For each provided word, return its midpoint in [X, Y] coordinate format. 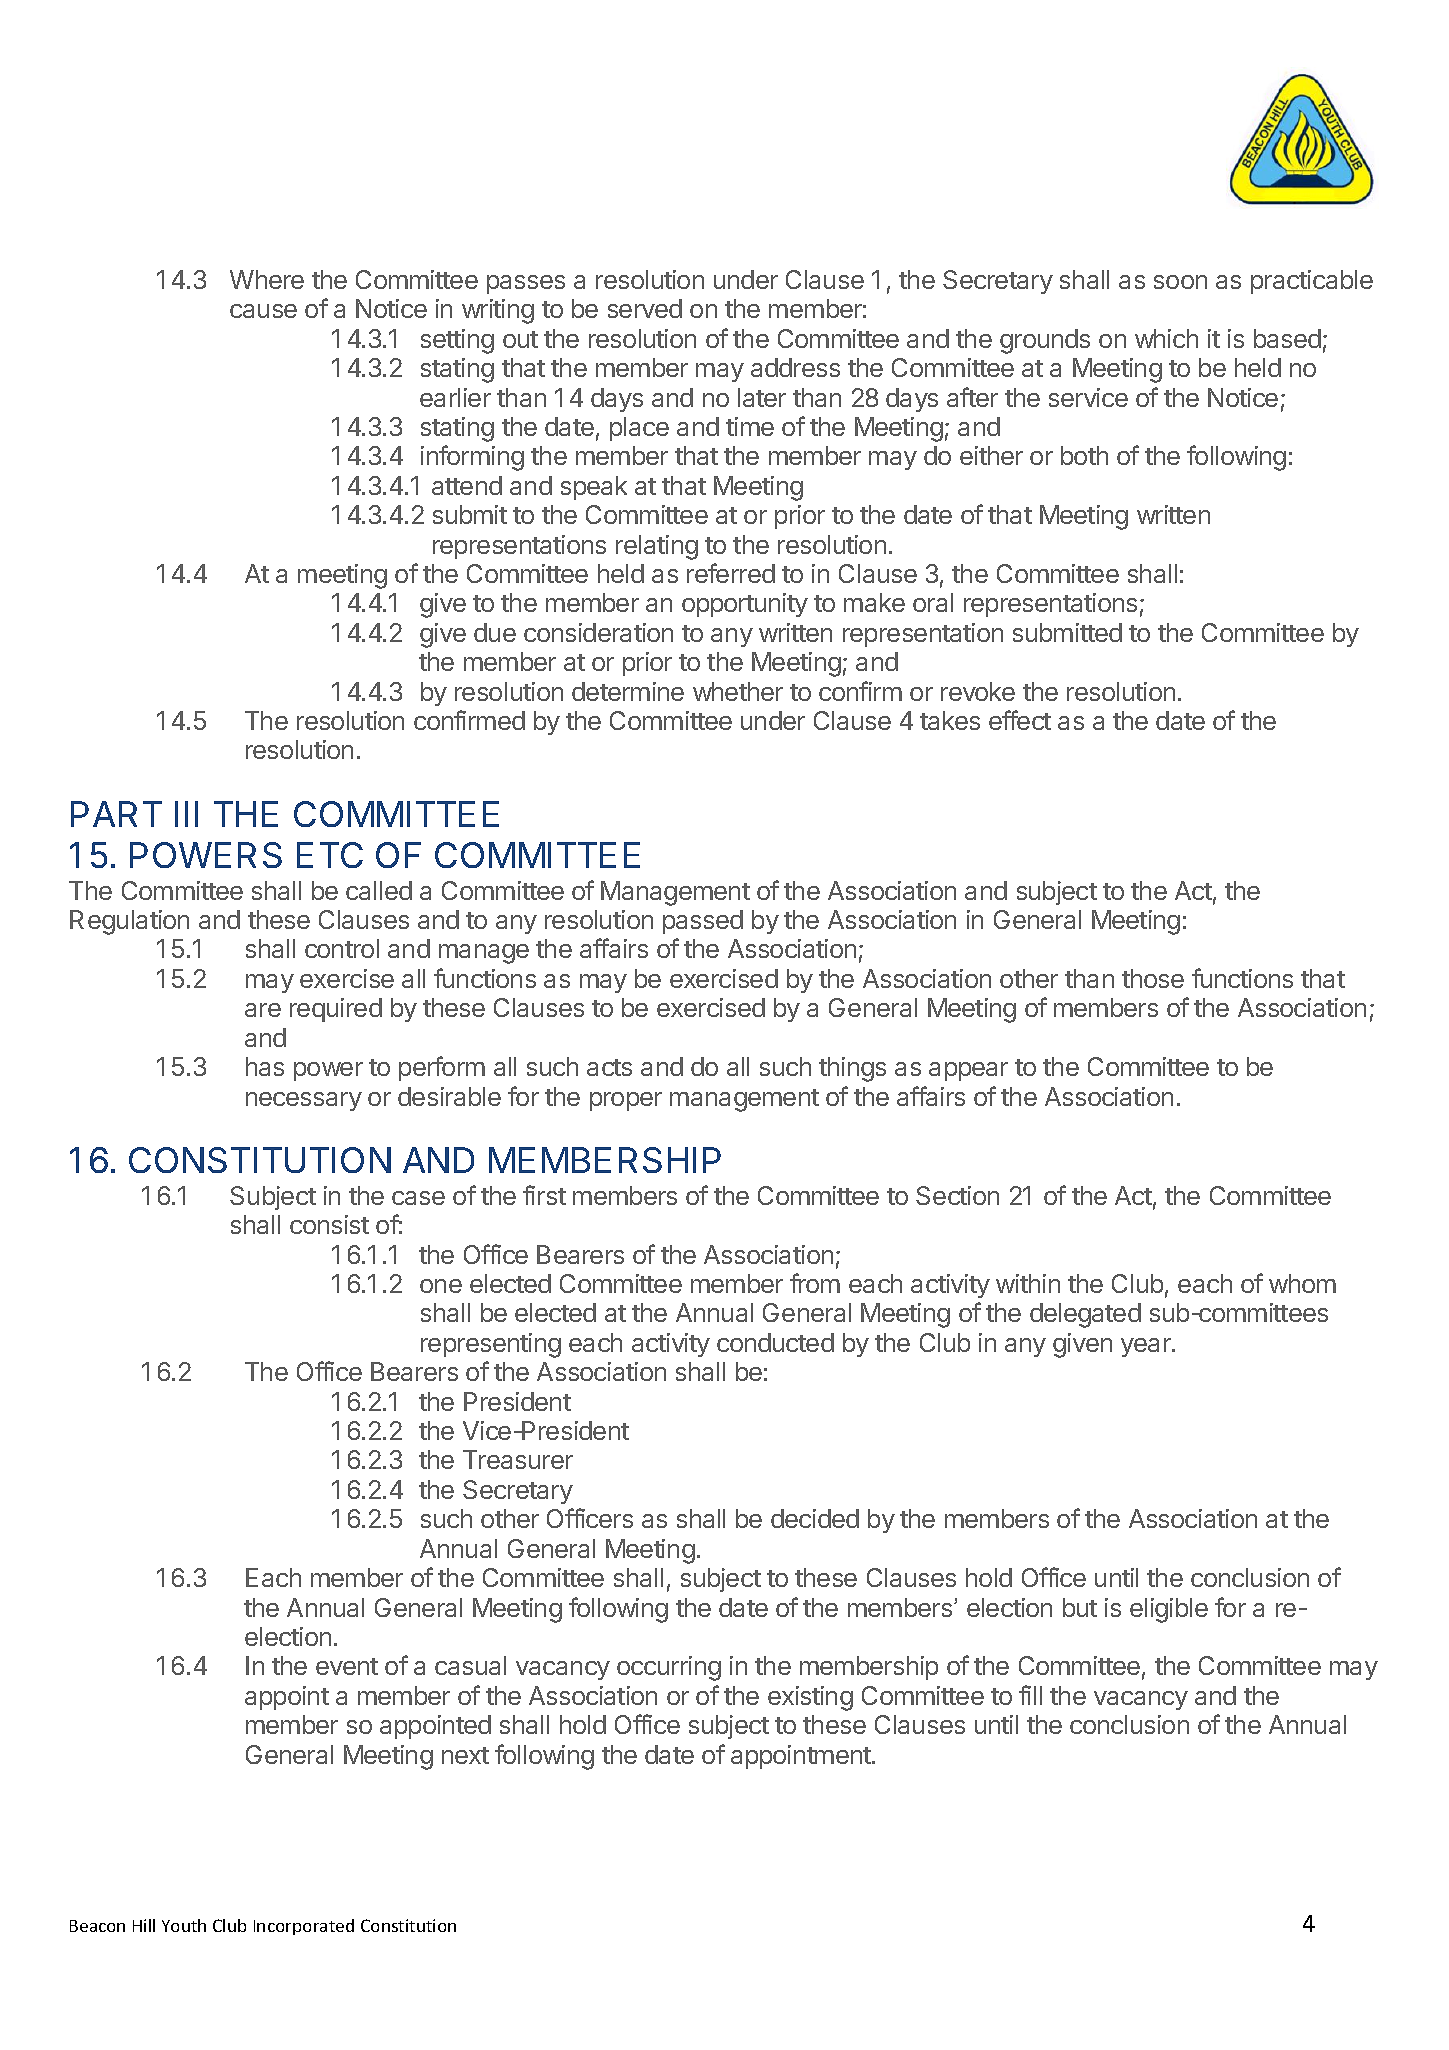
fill [1030, 1695]
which [1166, 338]
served [645, 308]
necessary [304, 1101]
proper [626, 1101]
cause [263, 311]
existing [810, 1698]
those [1153, 978]
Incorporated [304, 1927]
